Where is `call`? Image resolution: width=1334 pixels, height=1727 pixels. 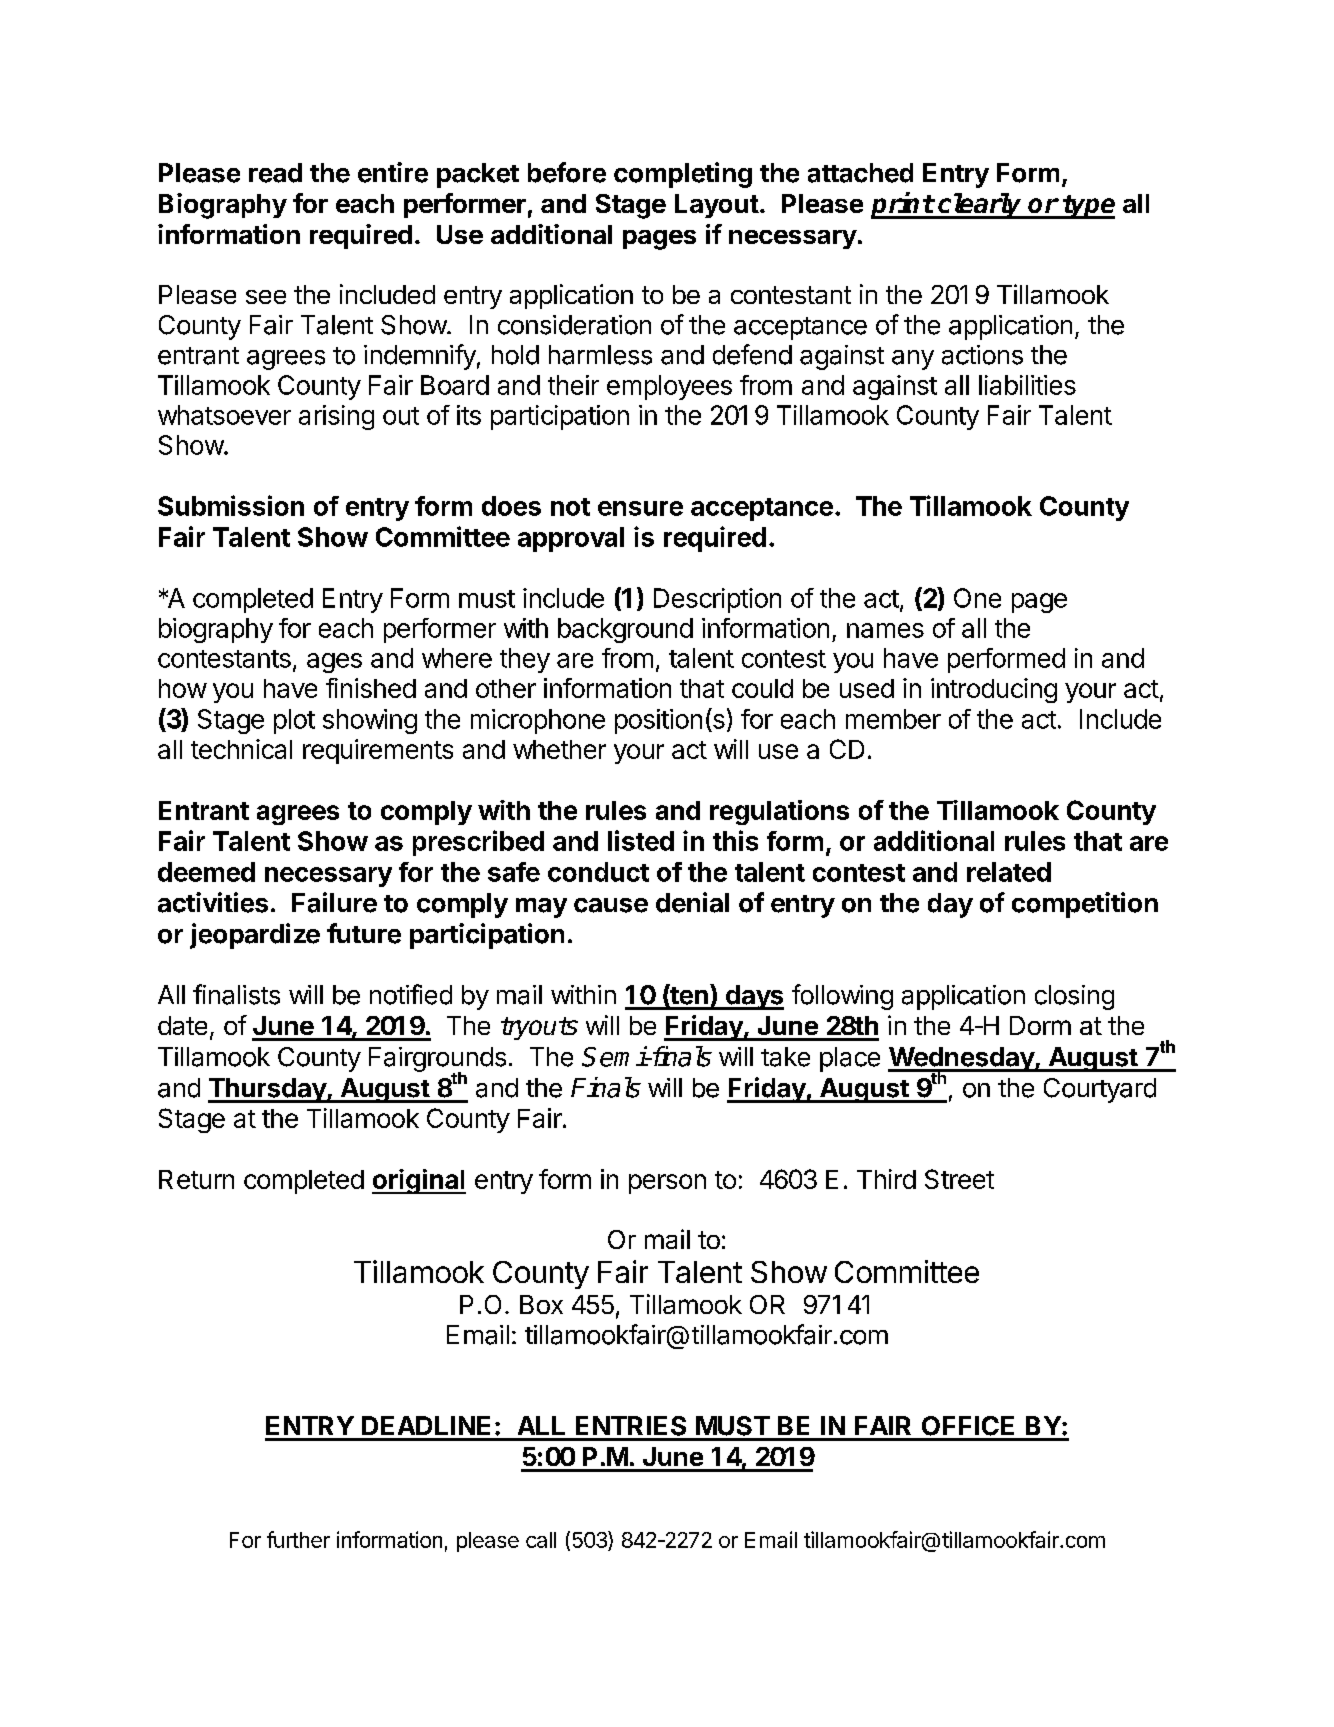 call is located at coordinates (541, 1540).
